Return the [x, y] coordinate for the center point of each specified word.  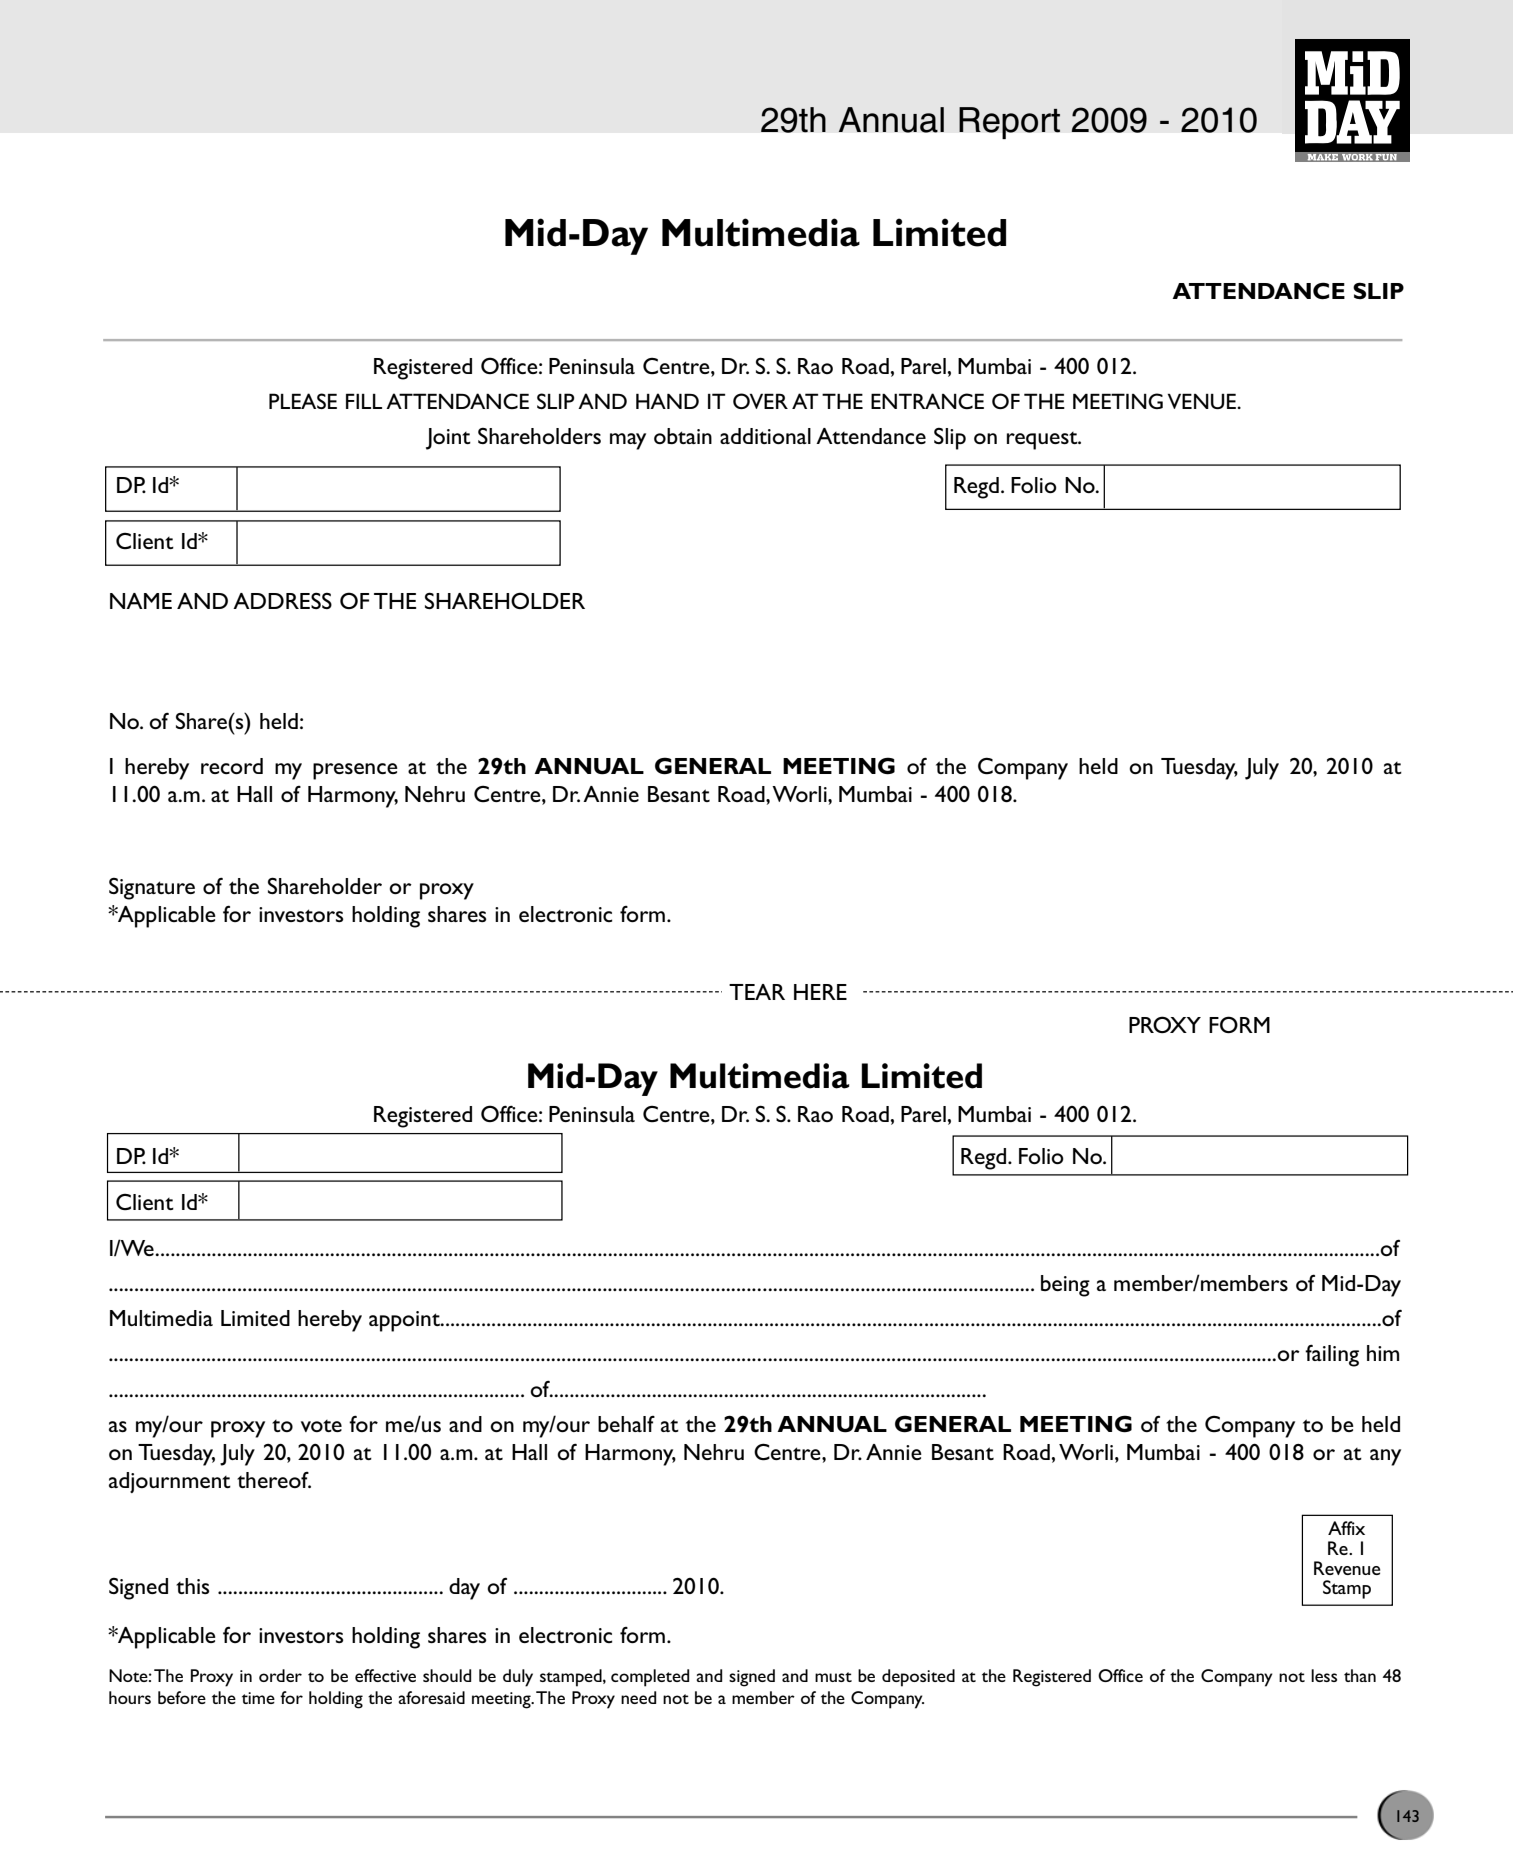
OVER [760, 401]
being [1065, 1286]
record [232, 766]
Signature [152, 889]
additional [765, 436]
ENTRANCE [927, 401]
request [1043, 441]
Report [1009, 123]
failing [1332, 1355]
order [280, 1675]
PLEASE [303, 401]
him [1383, 1353]
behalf [626, 1424]
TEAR [757, 992]
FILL [364, 401]
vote [321, 1426]
